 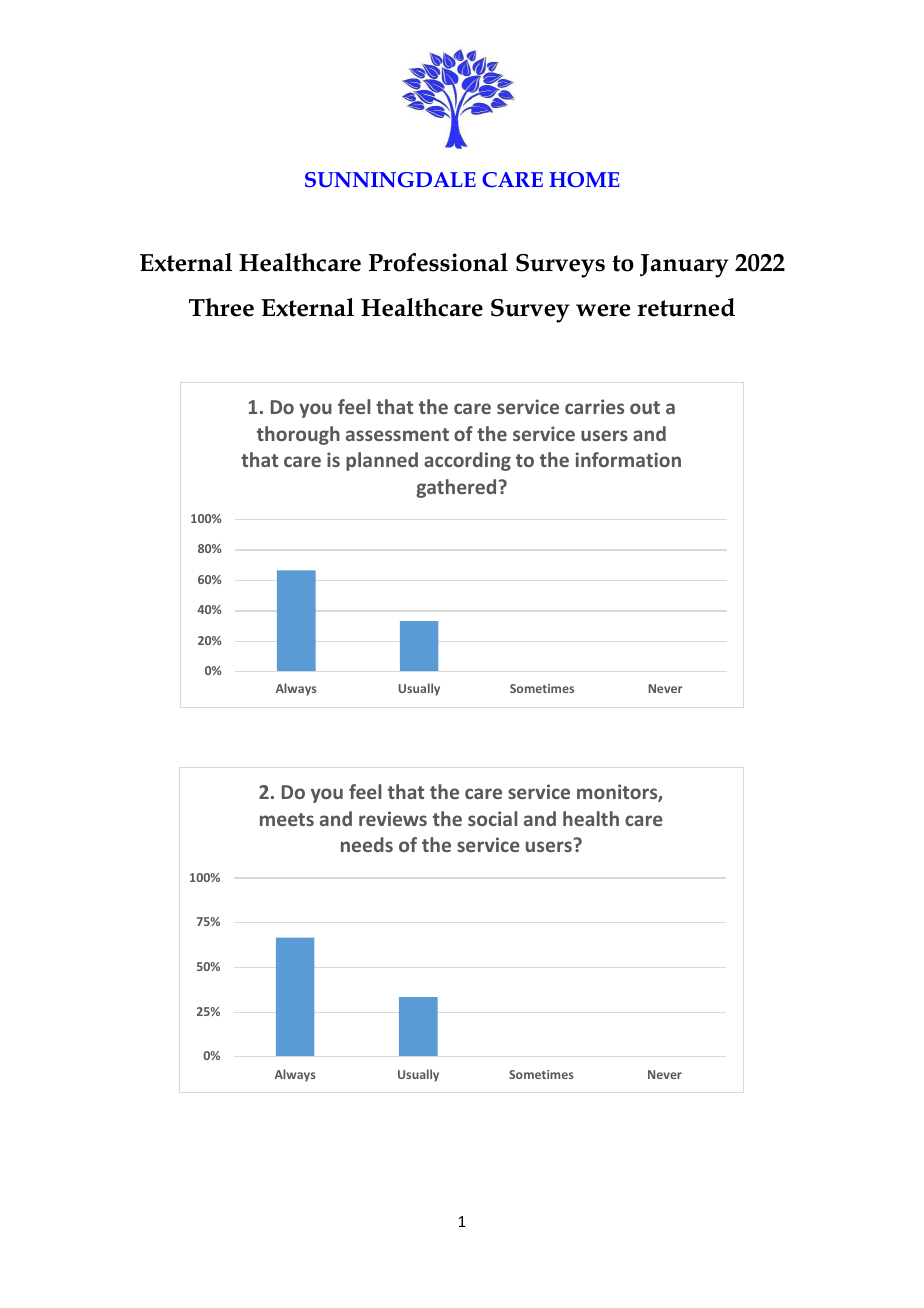 What do you see at coordinates (456, 488) in the screenshot?
I see `gathered` at bounding box center [456, 488].
